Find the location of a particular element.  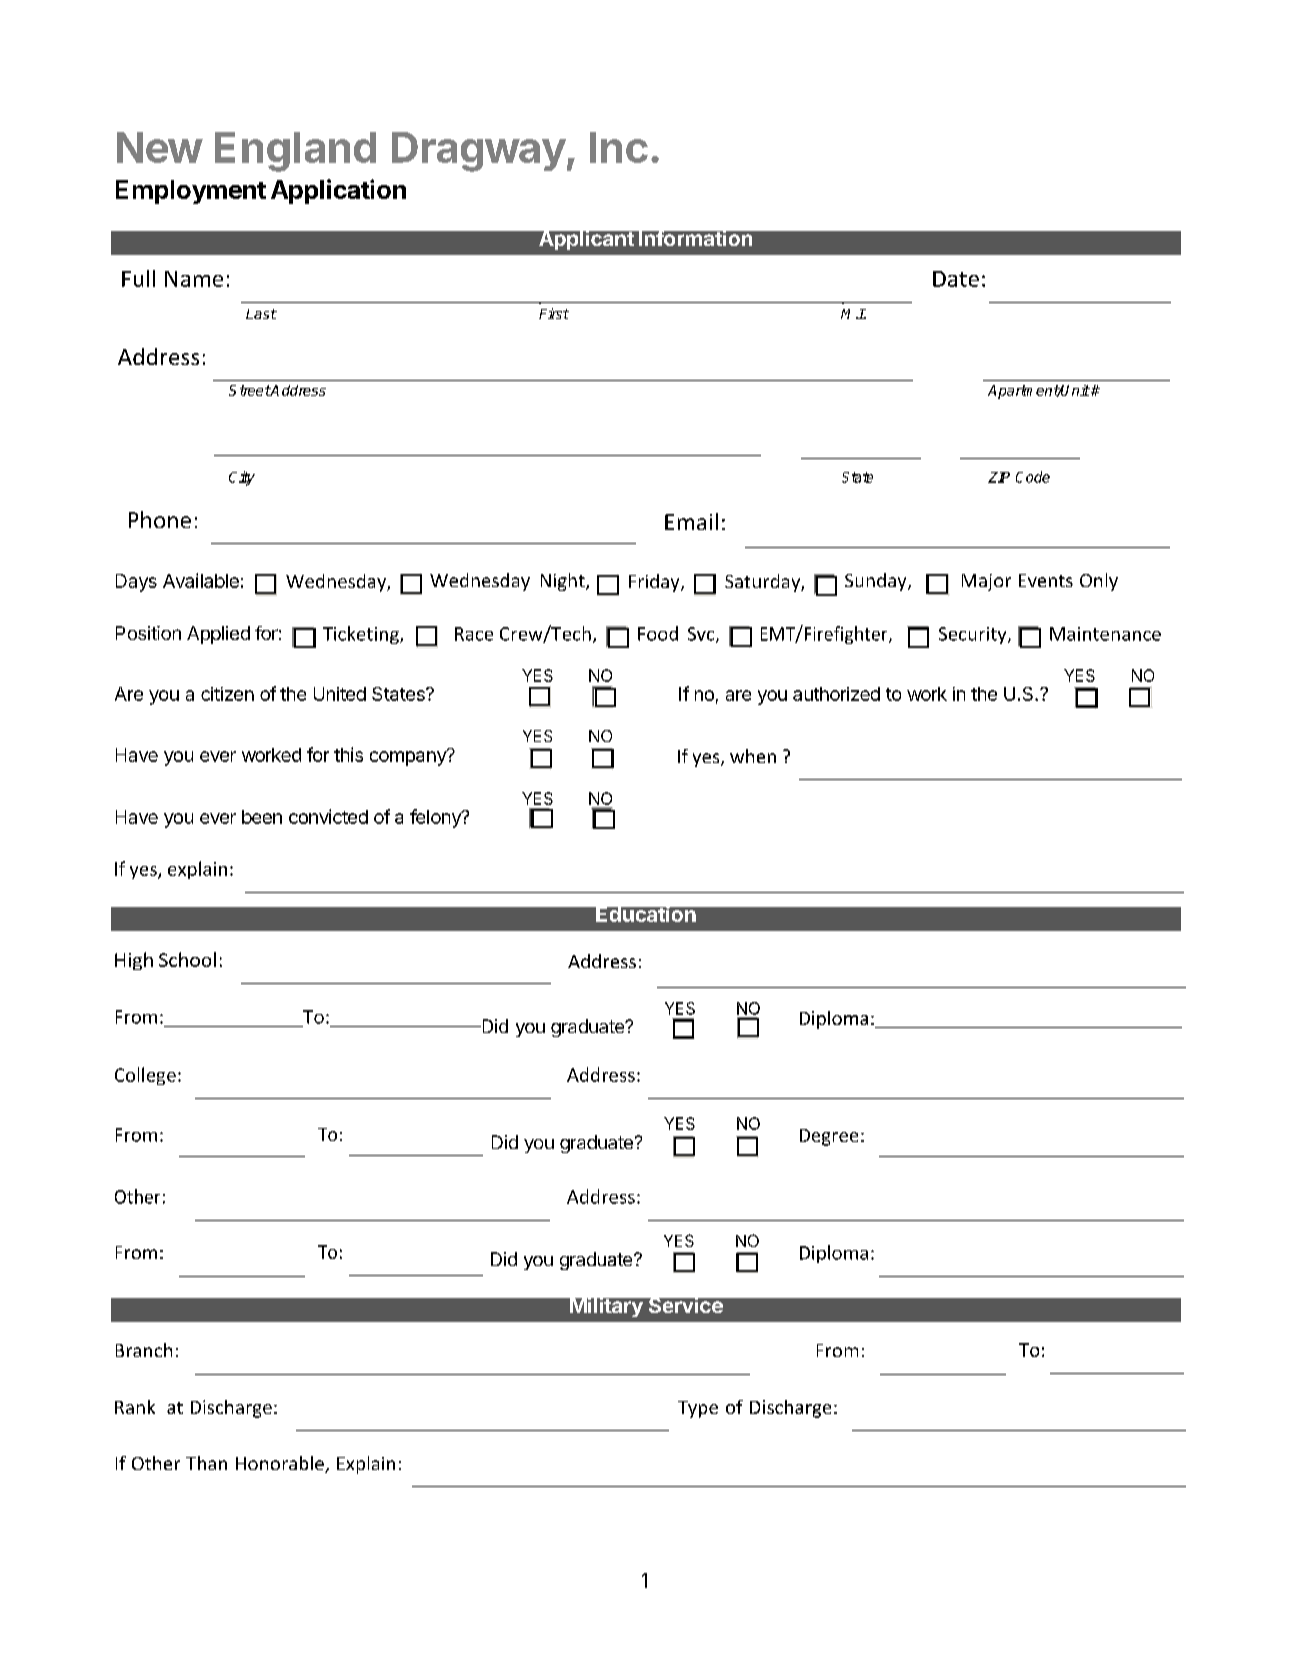

Inc is located at coordinates (619, 147).
